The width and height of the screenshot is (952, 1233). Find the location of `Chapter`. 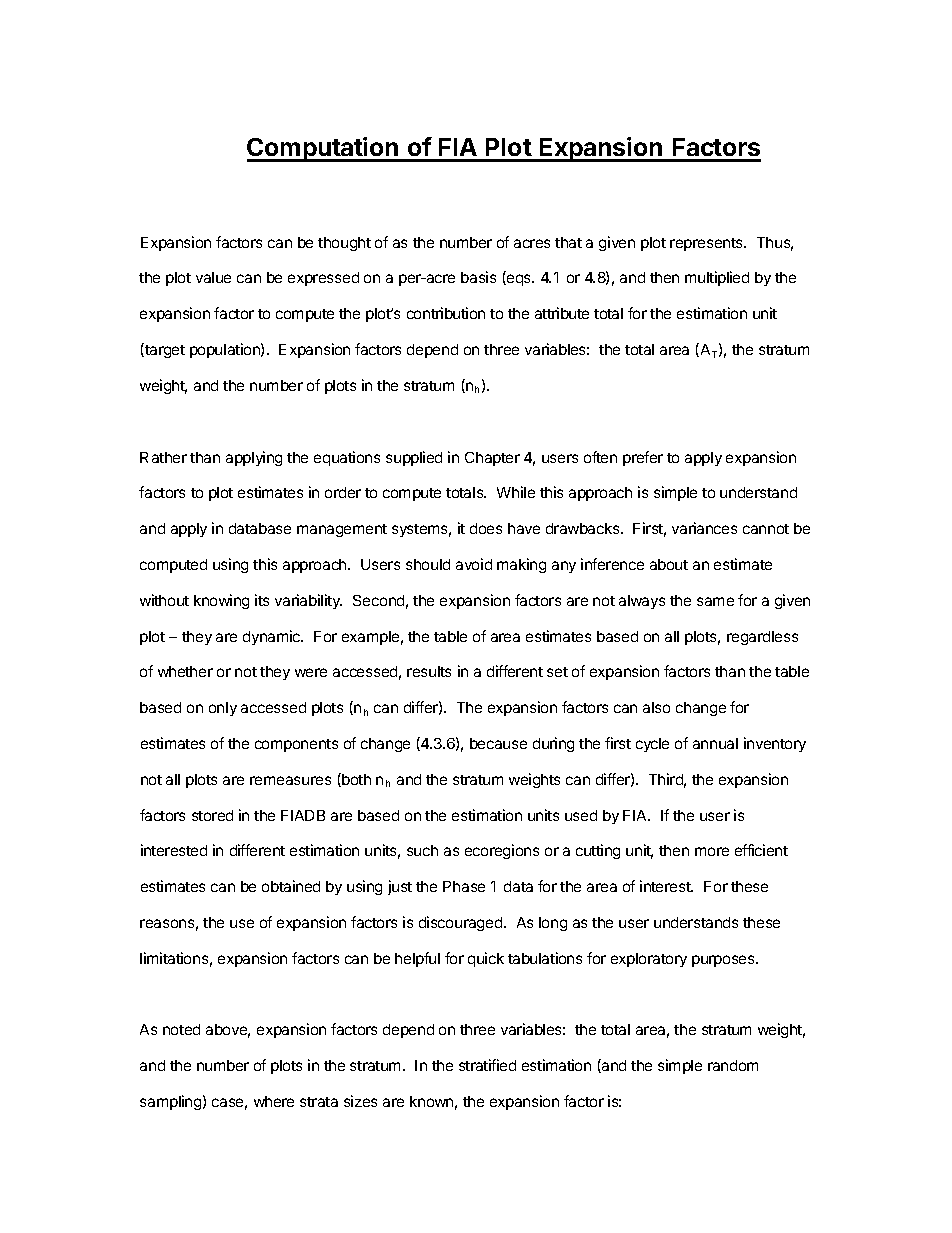

Chapter is located at coordinates (492, 459).
